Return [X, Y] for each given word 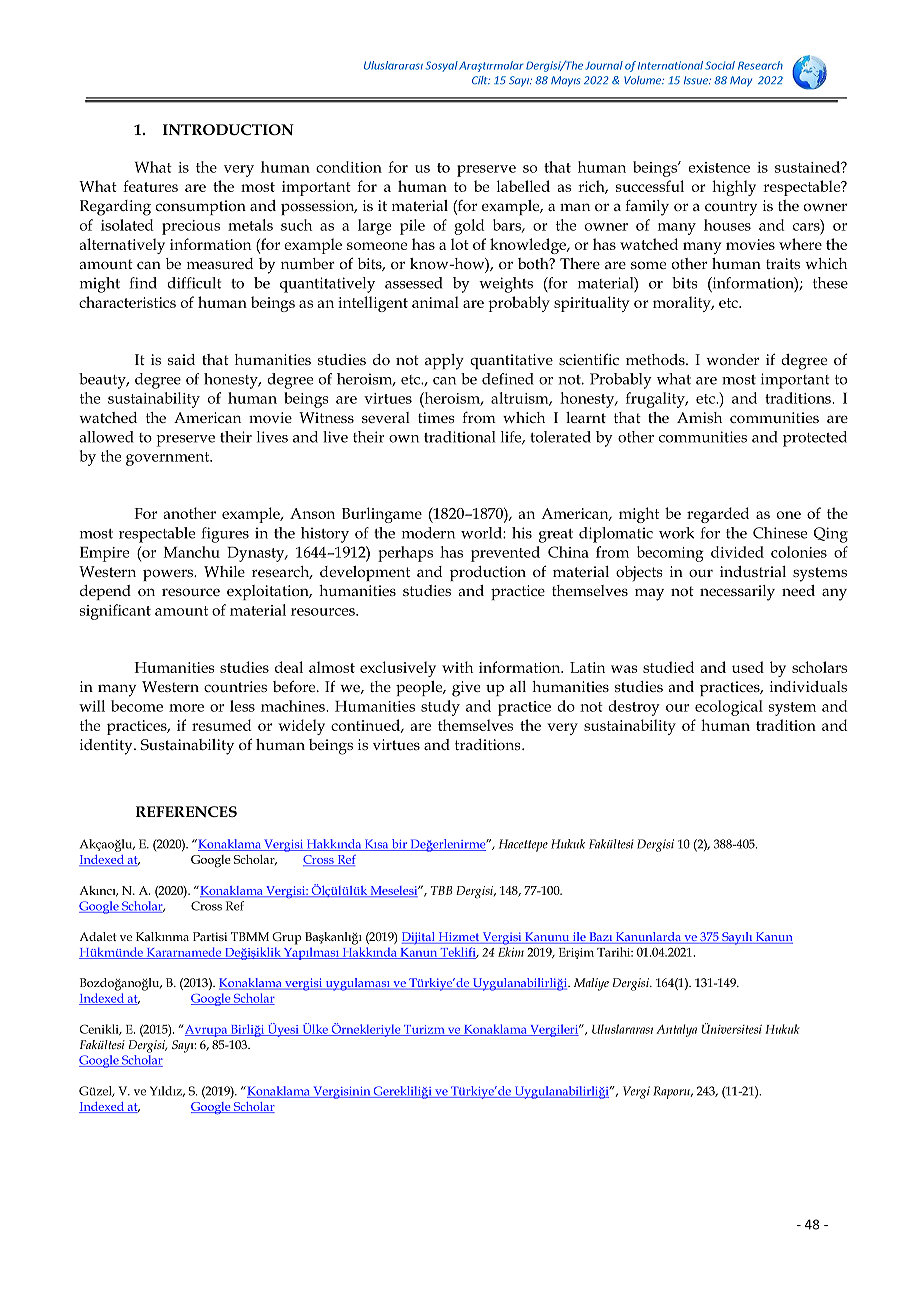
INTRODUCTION [228, 129]
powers [169, 575]
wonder [732, 359]
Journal [604, 65]
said [181, 359]
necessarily [737, 593]
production [488, 573]
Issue [697, 80]
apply [444, 362]
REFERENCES [186, 811]
